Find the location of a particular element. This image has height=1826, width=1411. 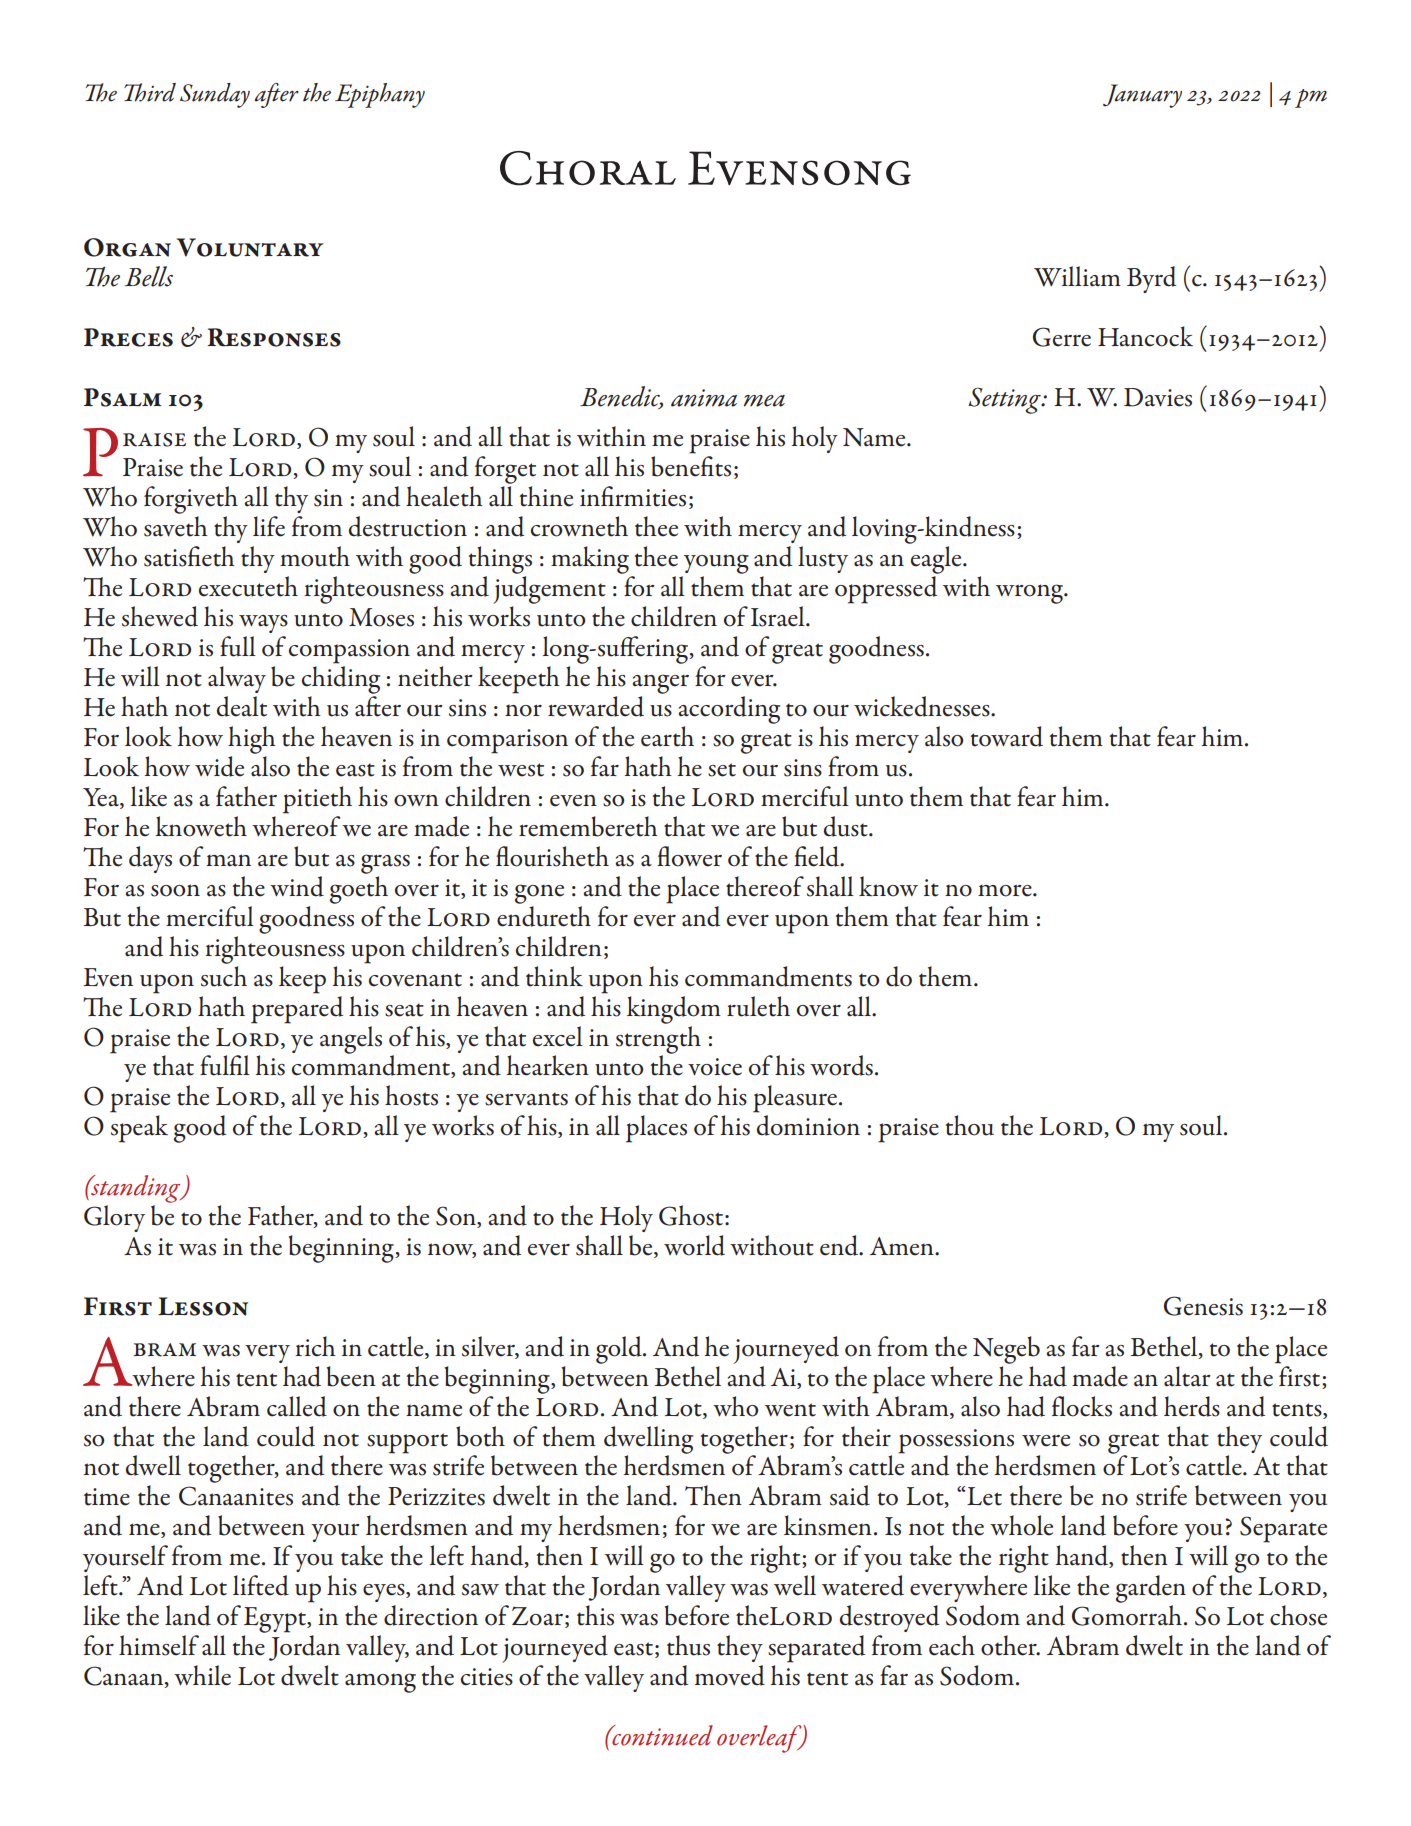

flower is located at coordinates (689, 856).
